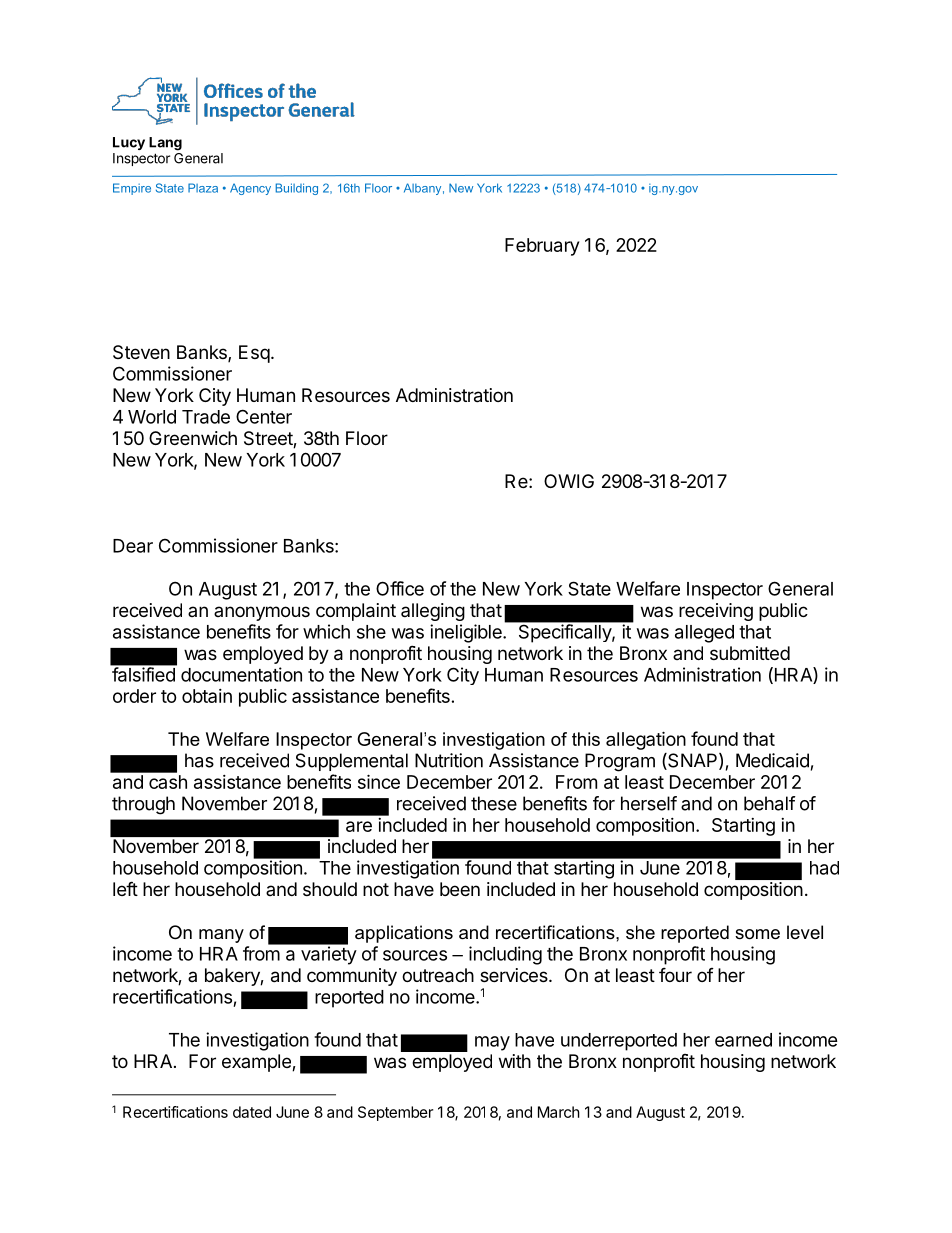  I want to click on Center, so click(264, 416).
